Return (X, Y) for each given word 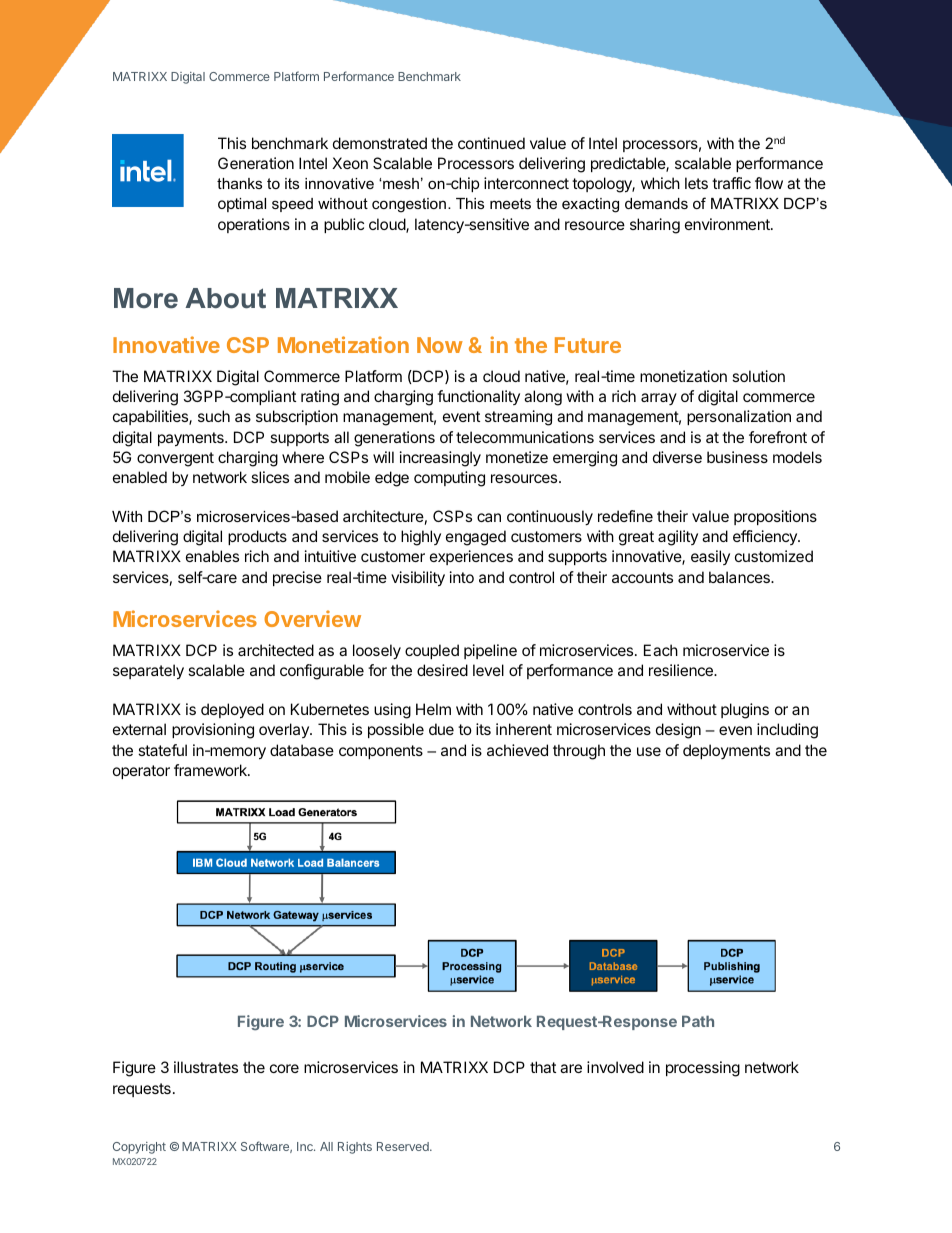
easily (710, 557)
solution (758, 376)
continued (491, 143)
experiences (471, 557)
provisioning (213, 731)
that (543, 1067)
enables (212, 556)
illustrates (206, 1067)
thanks (239, 183)
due (441, 729)
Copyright (139, 1148)
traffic (731, 183)
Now (440, 345)
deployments (726, 751)
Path (698, 1021)
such (214, 416)
